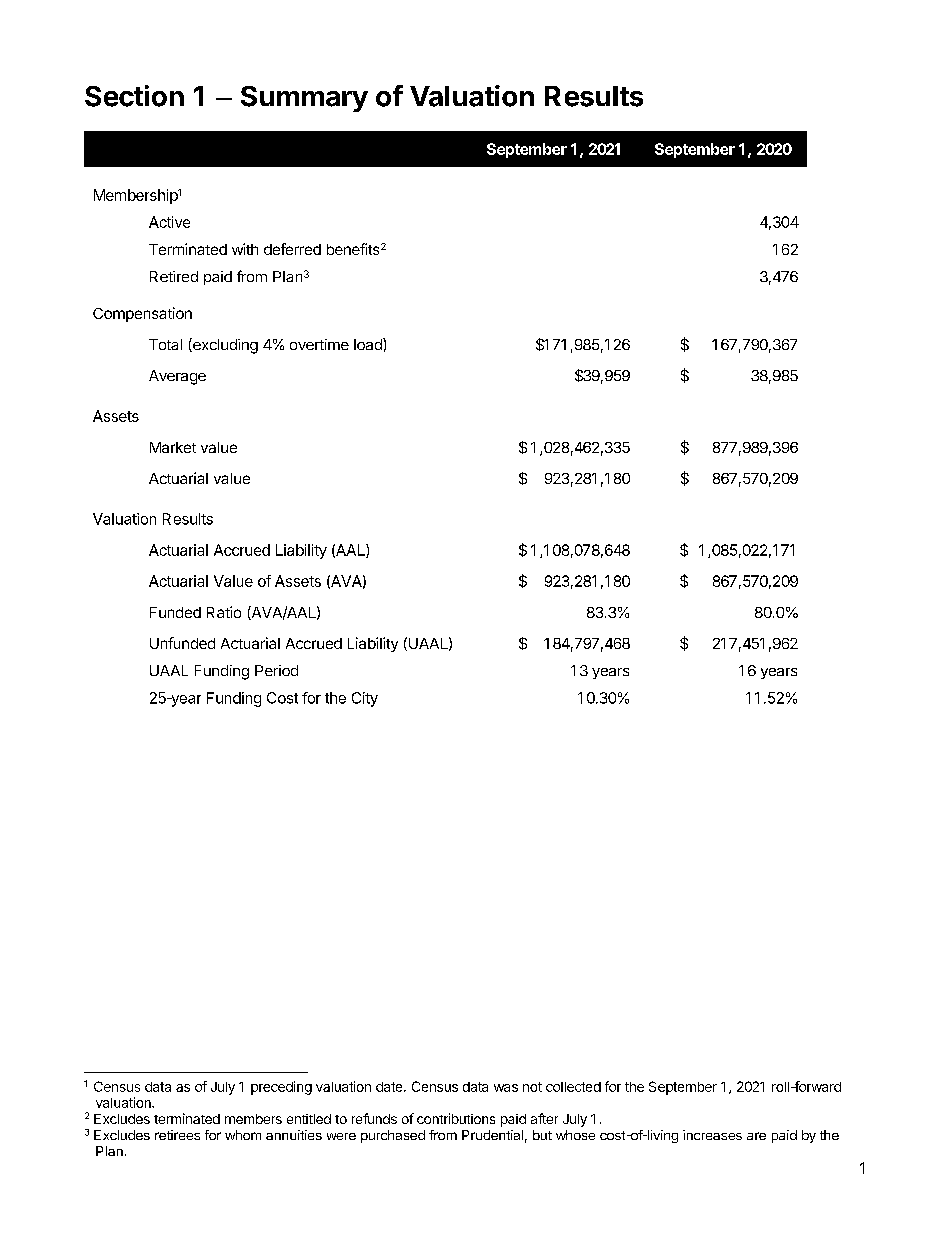 This screenshot has height=1233, width=952. Describe the element at coordinates (573, 1087) in the screenshot. I see `collected` at that location.
